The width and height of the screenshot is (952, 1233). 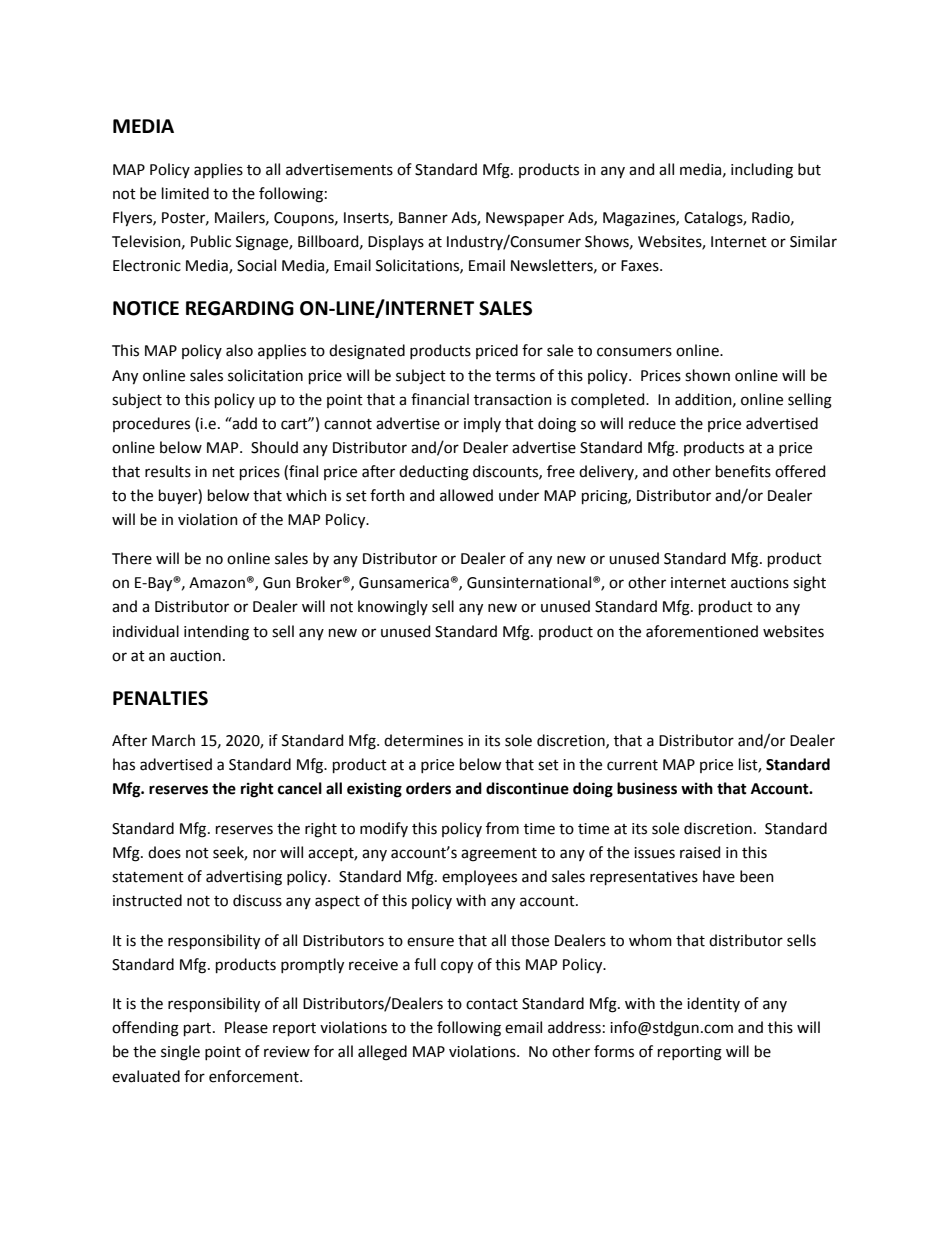 What do you see at coordinates (492, 1004) in the screenshot?
I see `contact` at bounding box center [492, 1004].
